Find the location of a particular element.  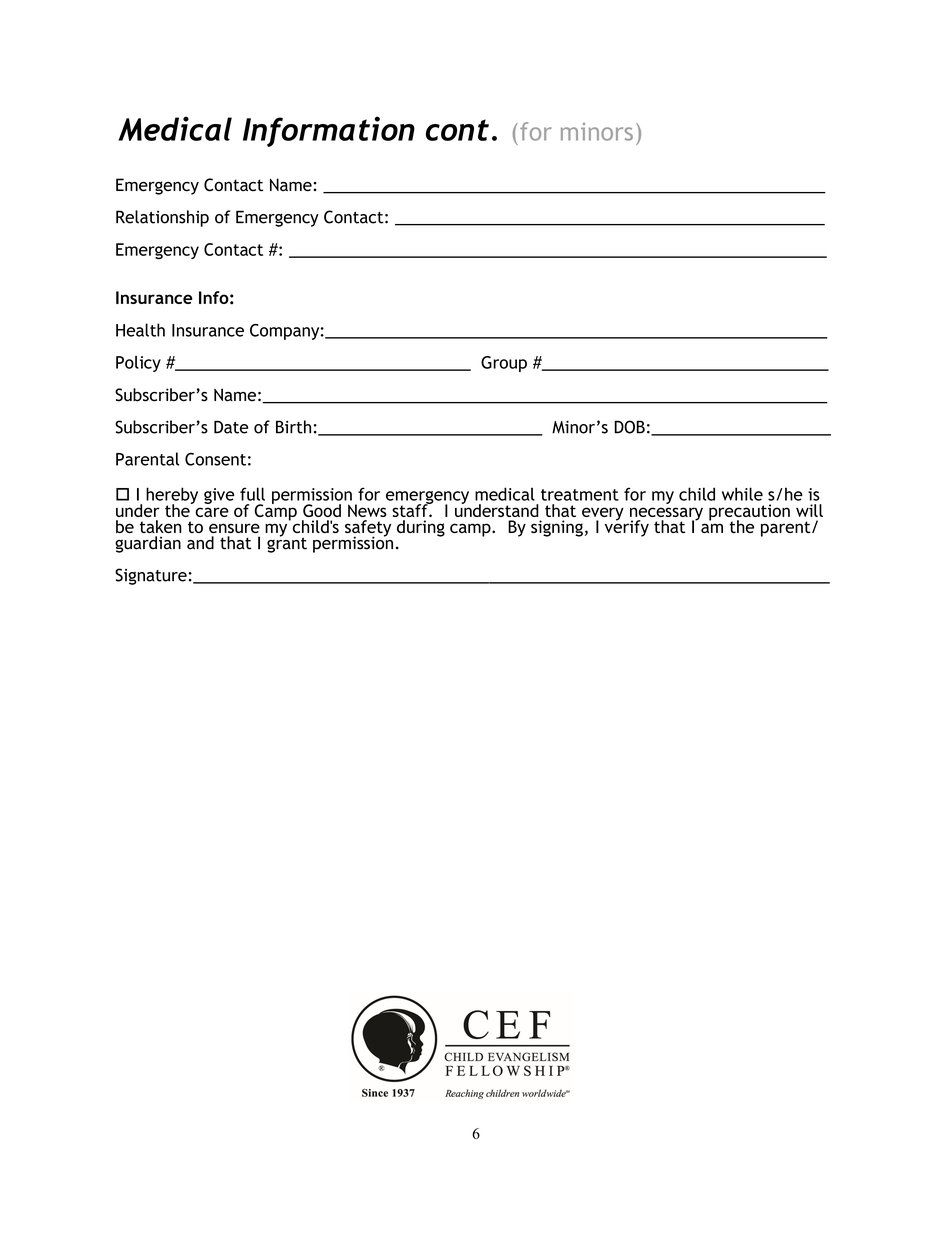

give is located at coordinates (219, 496).
